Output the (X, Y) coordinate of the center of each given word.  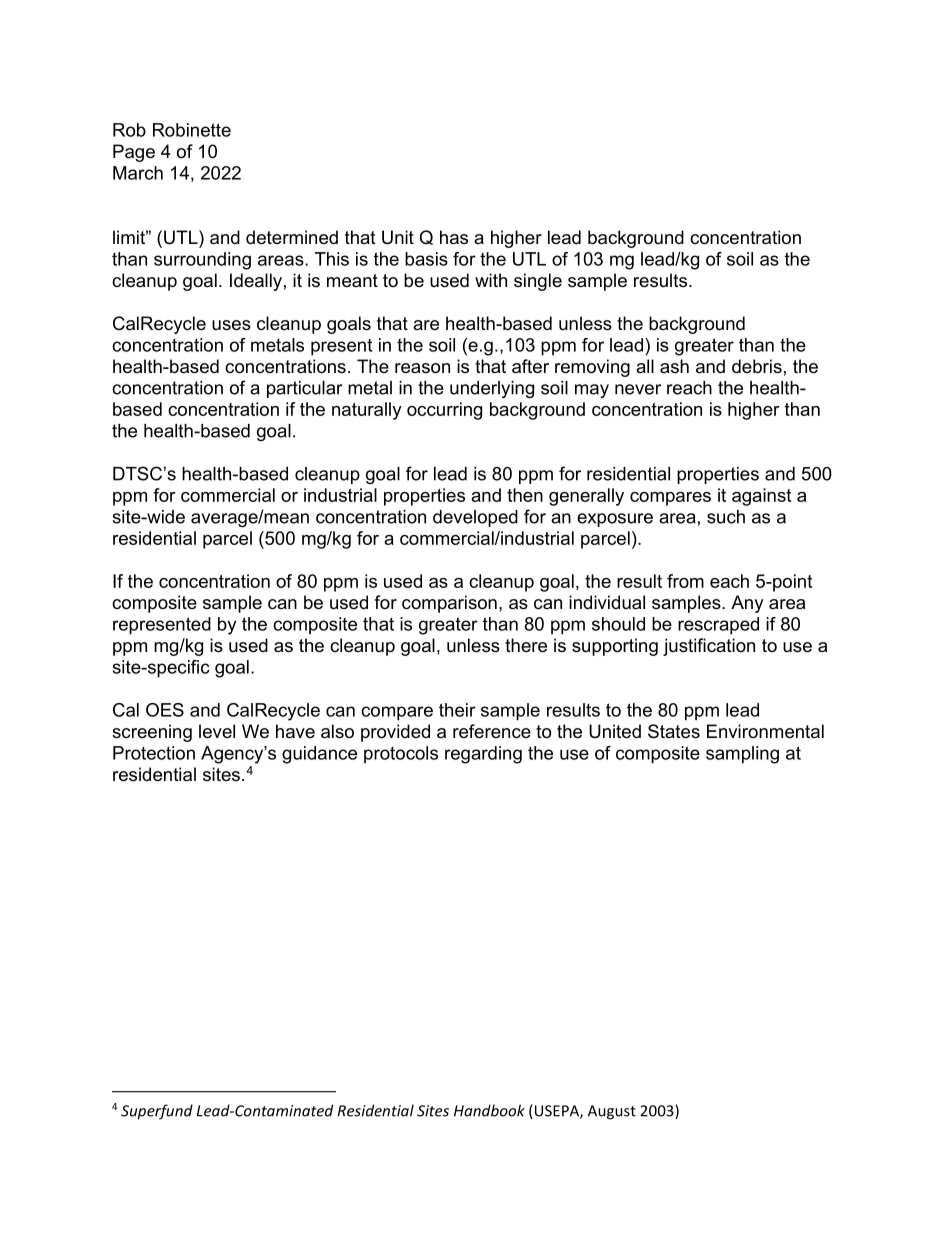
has (454, 237)
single (538, 282)
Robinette (192, 130)
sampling (742, 755)
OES (165, 710)
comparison (449, 604)
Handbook (489, 1110)
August (612, 1112)
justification (709, 647)
